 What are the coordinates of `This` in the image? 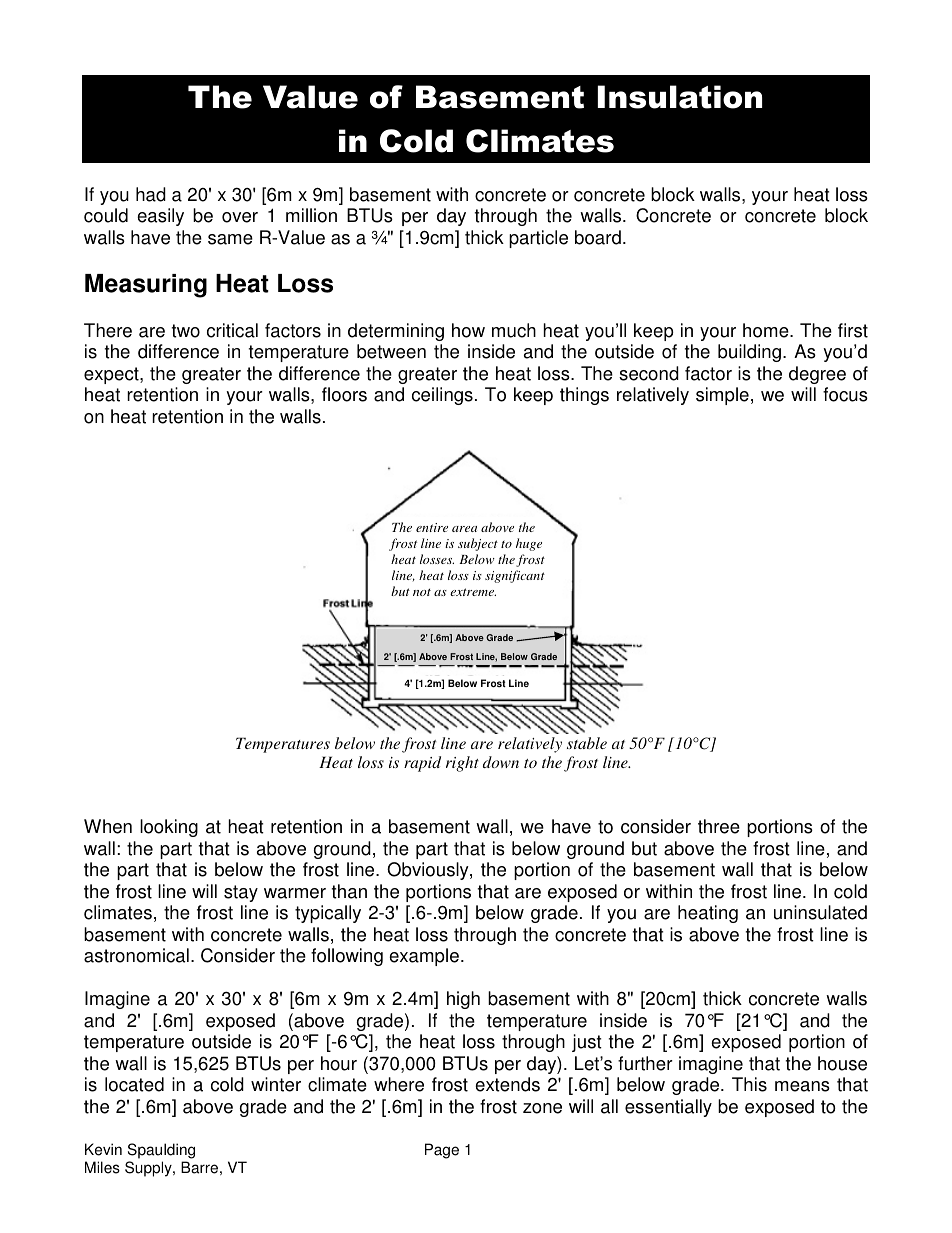 It's located at (749, 1084).
